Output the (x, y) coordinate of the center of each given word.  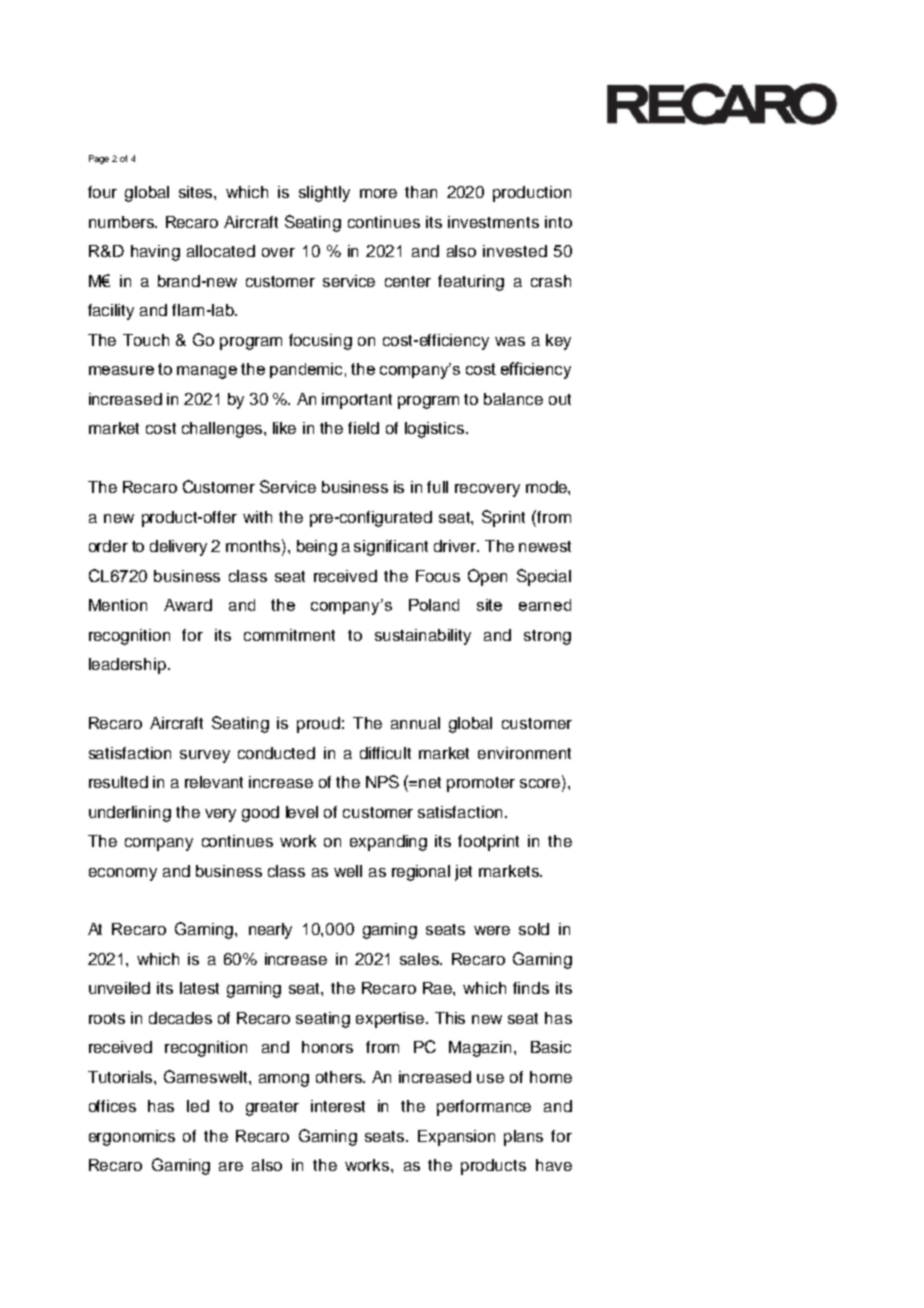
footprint (488, 843)
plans (523, 1138)
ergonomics (132, 1138)
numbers (122, 222)
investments (493, 222)
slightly (324, 194)
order (108, 546)
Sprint (503, 518)
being (317, 548)
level (302, 812)
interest (338, 1106)
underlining (130, 814)
